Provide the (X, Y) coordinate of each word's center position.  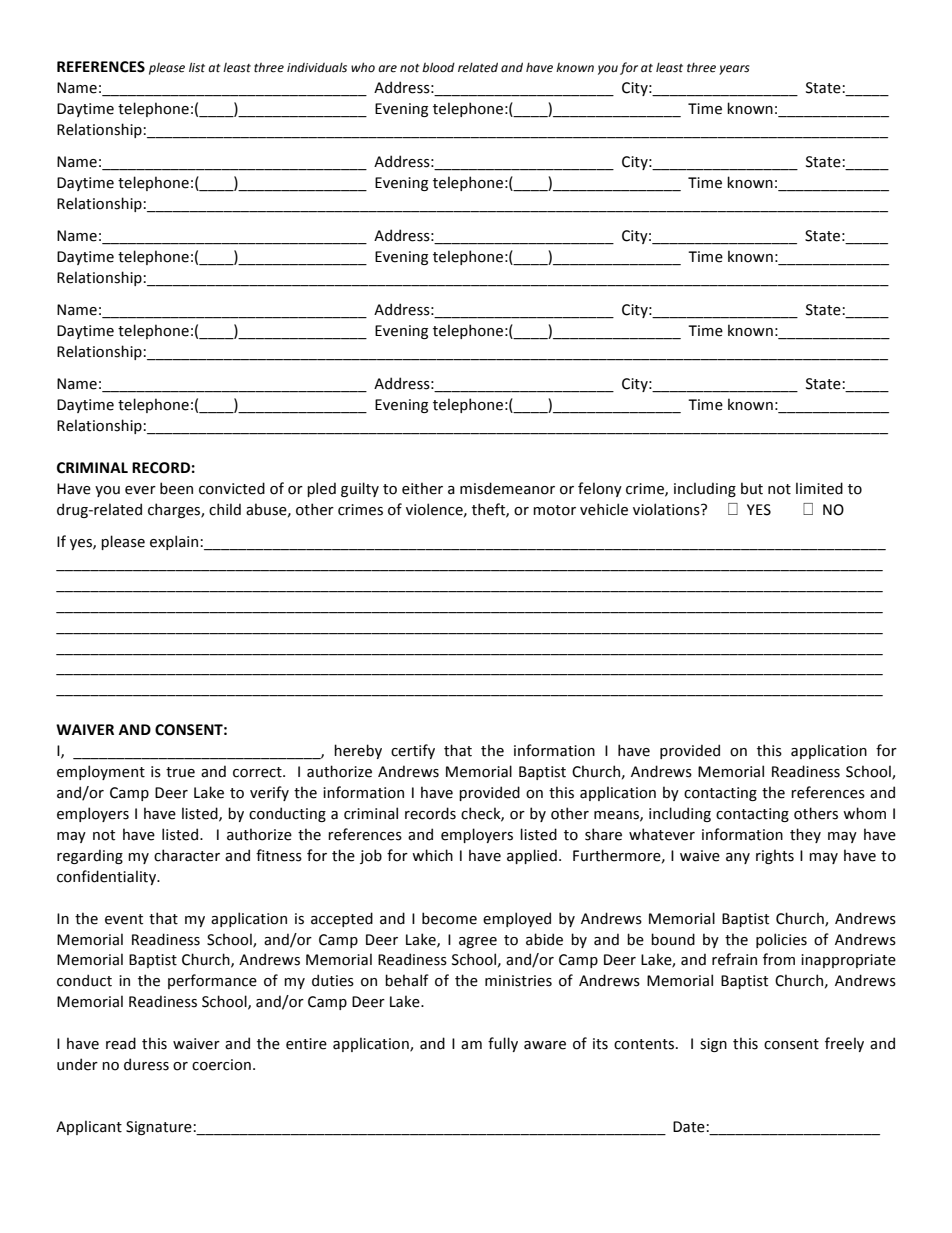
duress (146, 1064)
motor (554, 510)
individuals (317, 67)
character (187, 855)
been (176, 488)
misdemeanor (507, 488)
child (225, 509)
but (752, 488)
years (734, 70)
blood (438, 67)
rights (775, 856)
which (432, 855)
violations (667, 509)
